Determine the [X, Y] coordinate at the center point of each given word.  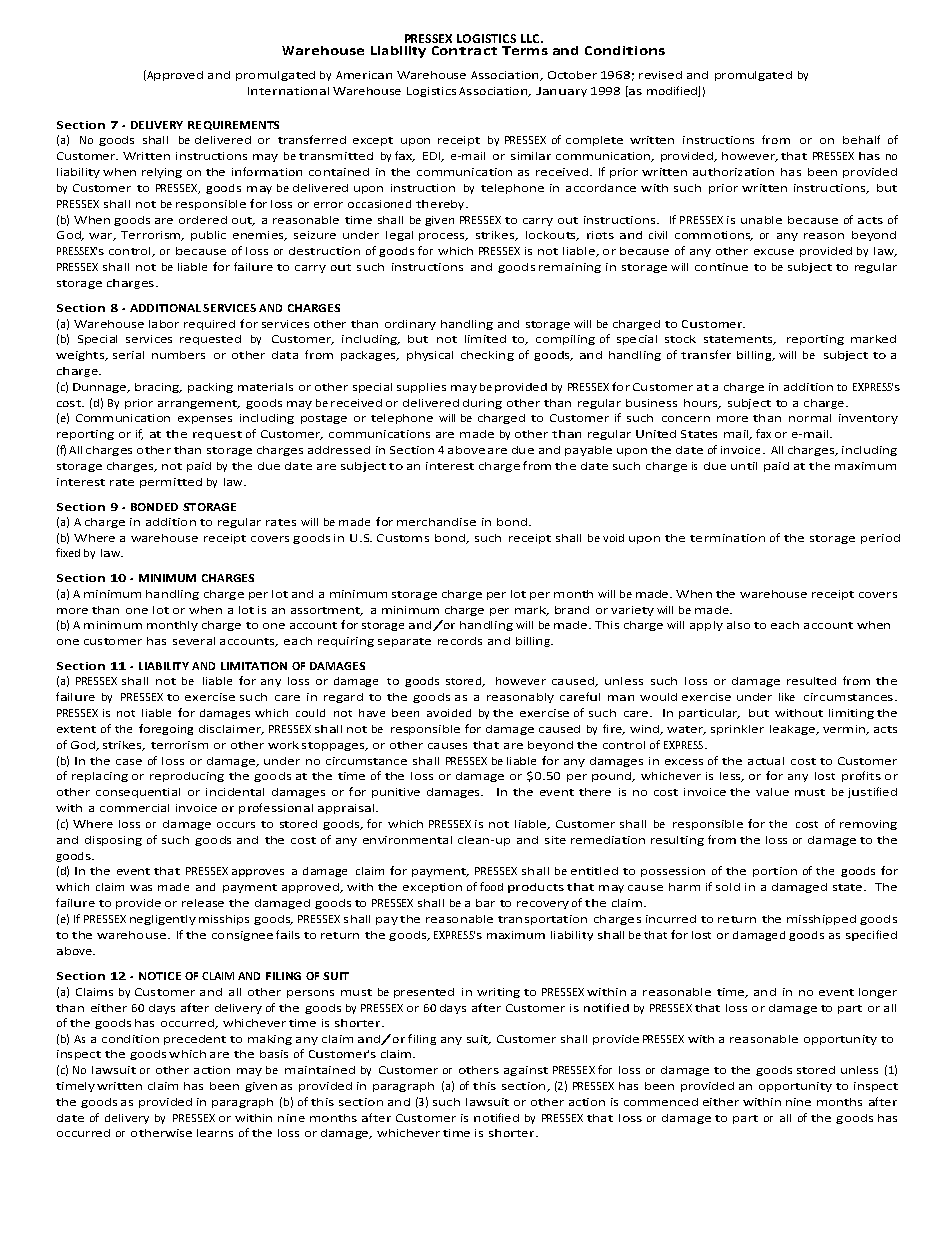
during [482, 404]
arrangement [198, 404]
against [526, 1071]
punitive [396, 793]
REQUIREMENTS [233, 125]
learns [215, 1133]
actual [766, 761]
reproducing [187, 777]
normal [810, 418]
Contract [464, 50]
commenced [661, 1102]
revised [660, 75]
